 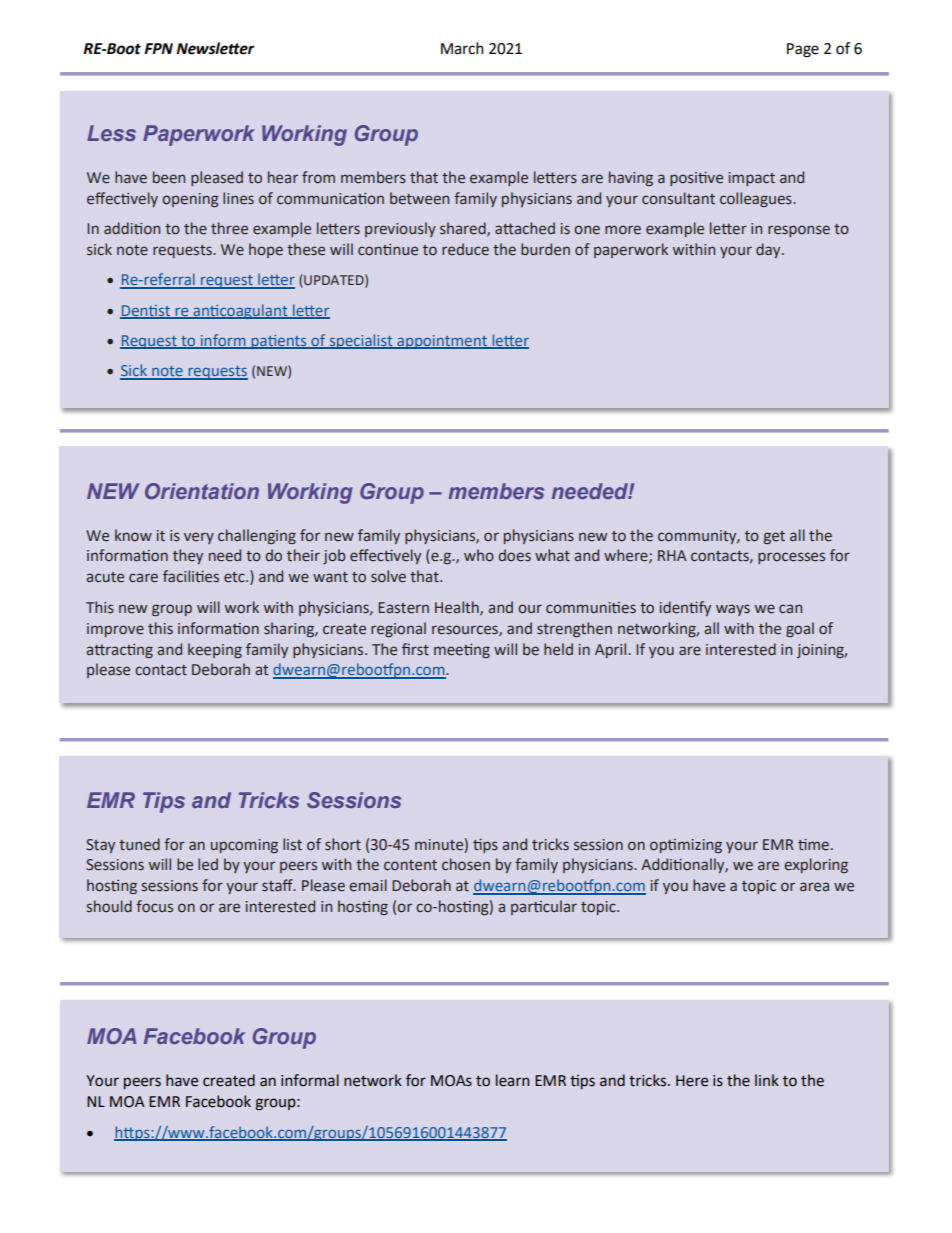 What do you see at coordinates (803, 50) in the page?
I see `Page` at bounding box center [803, 50].
